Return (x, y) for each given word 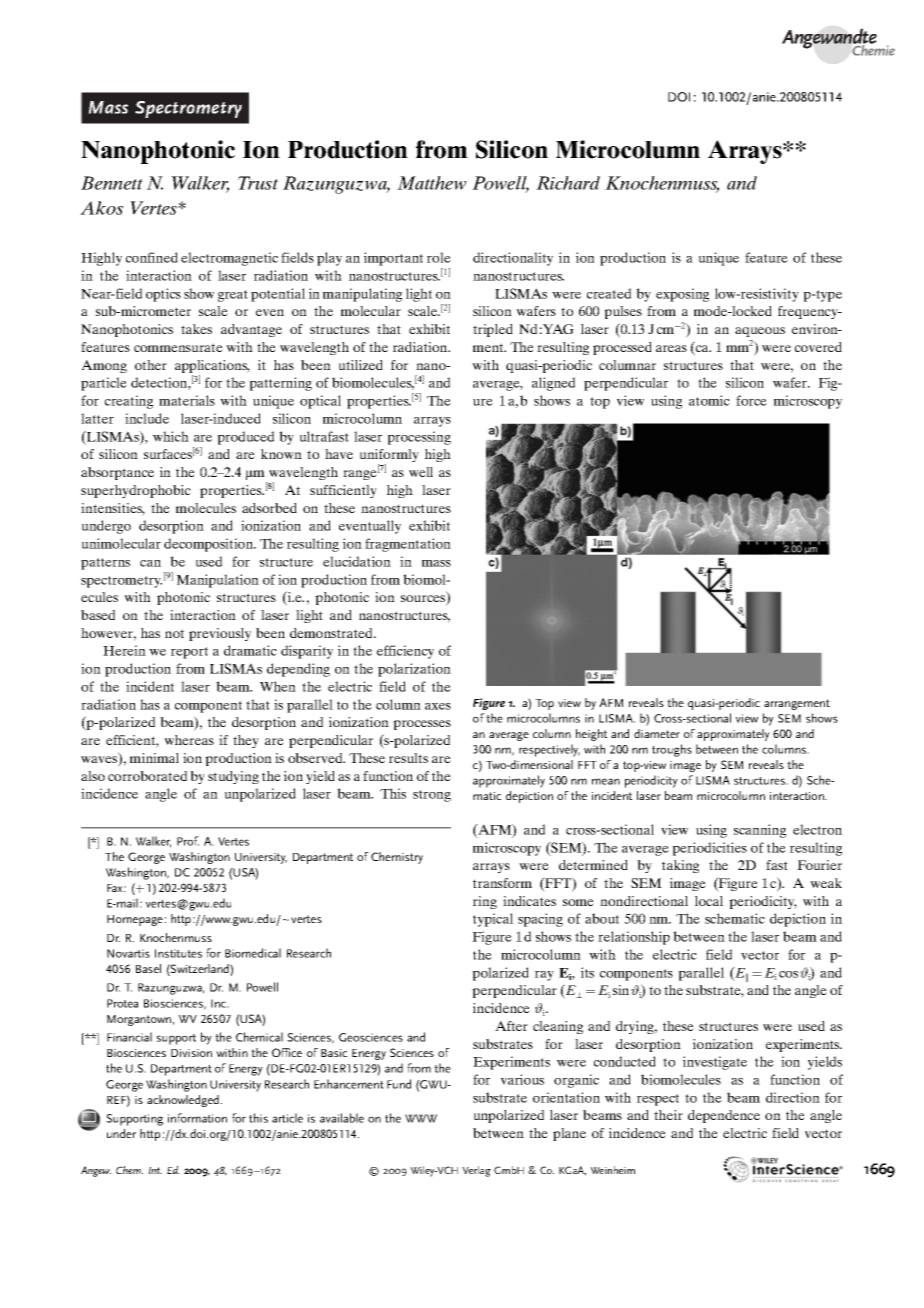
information (197, 1118)
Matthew (431, 183)
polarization (414, 670)
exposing (682, 295)
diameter (657, 733)
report (189, 653)
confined (152, 257)
